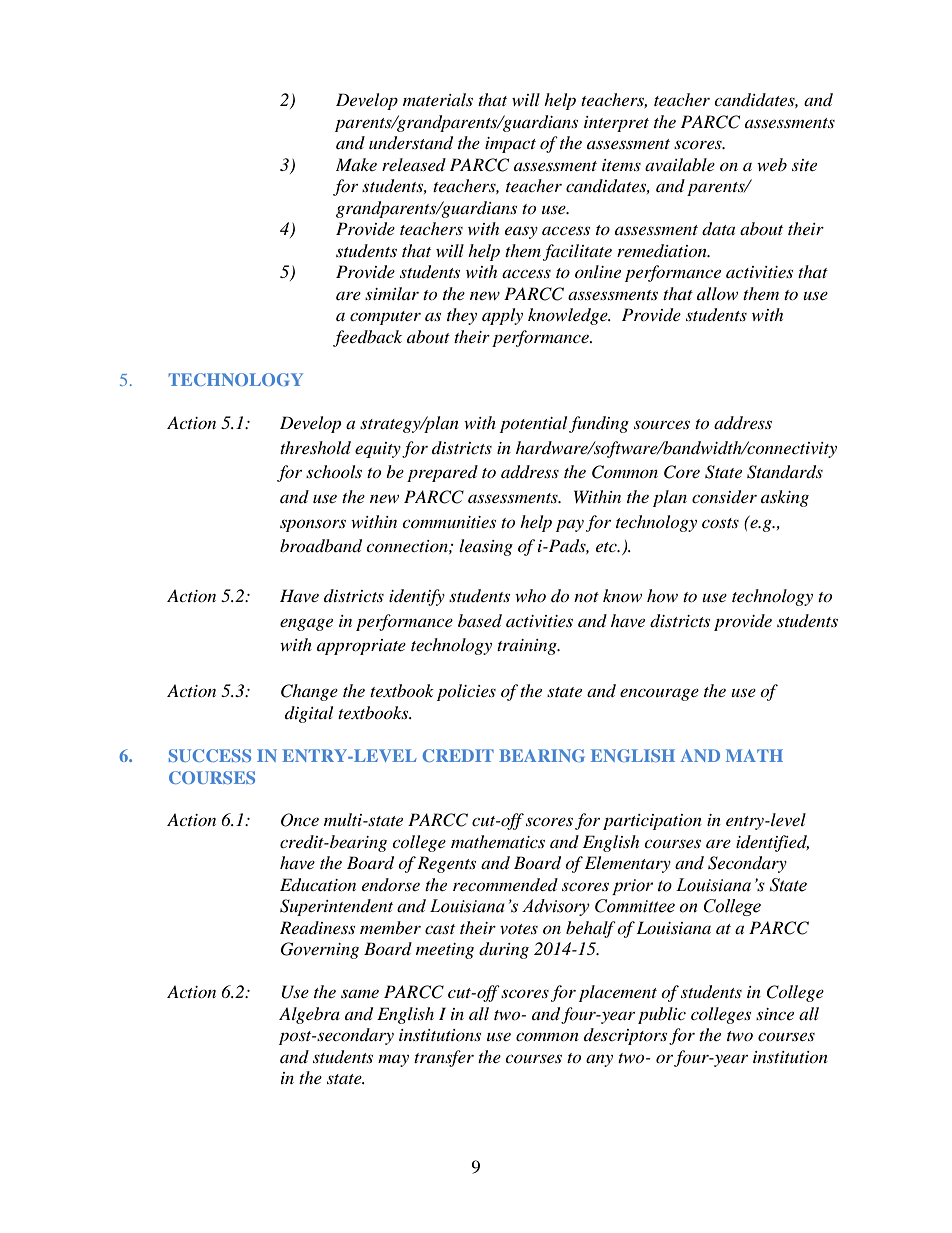 The height and width of the screenshot is (1233, 952). What do you see at coordinates (775, 1014) in the screenshot?
I see `since` at bounding box center [775, 1014].
